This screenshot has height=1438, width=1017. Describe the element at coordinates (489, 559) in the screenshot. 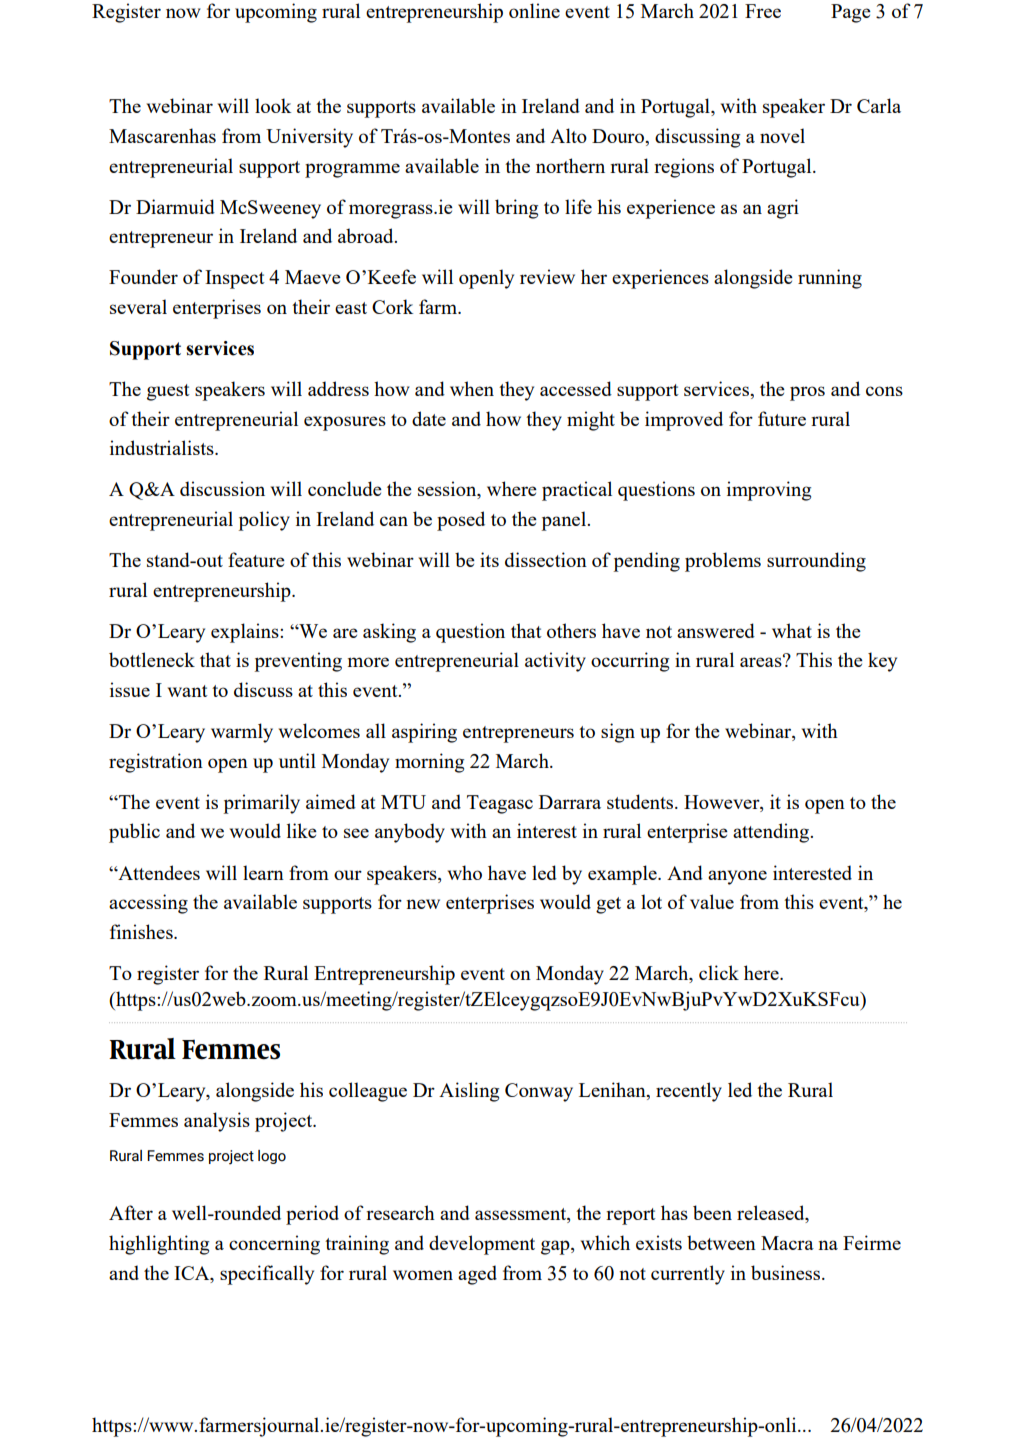

I see `its` at that location.
